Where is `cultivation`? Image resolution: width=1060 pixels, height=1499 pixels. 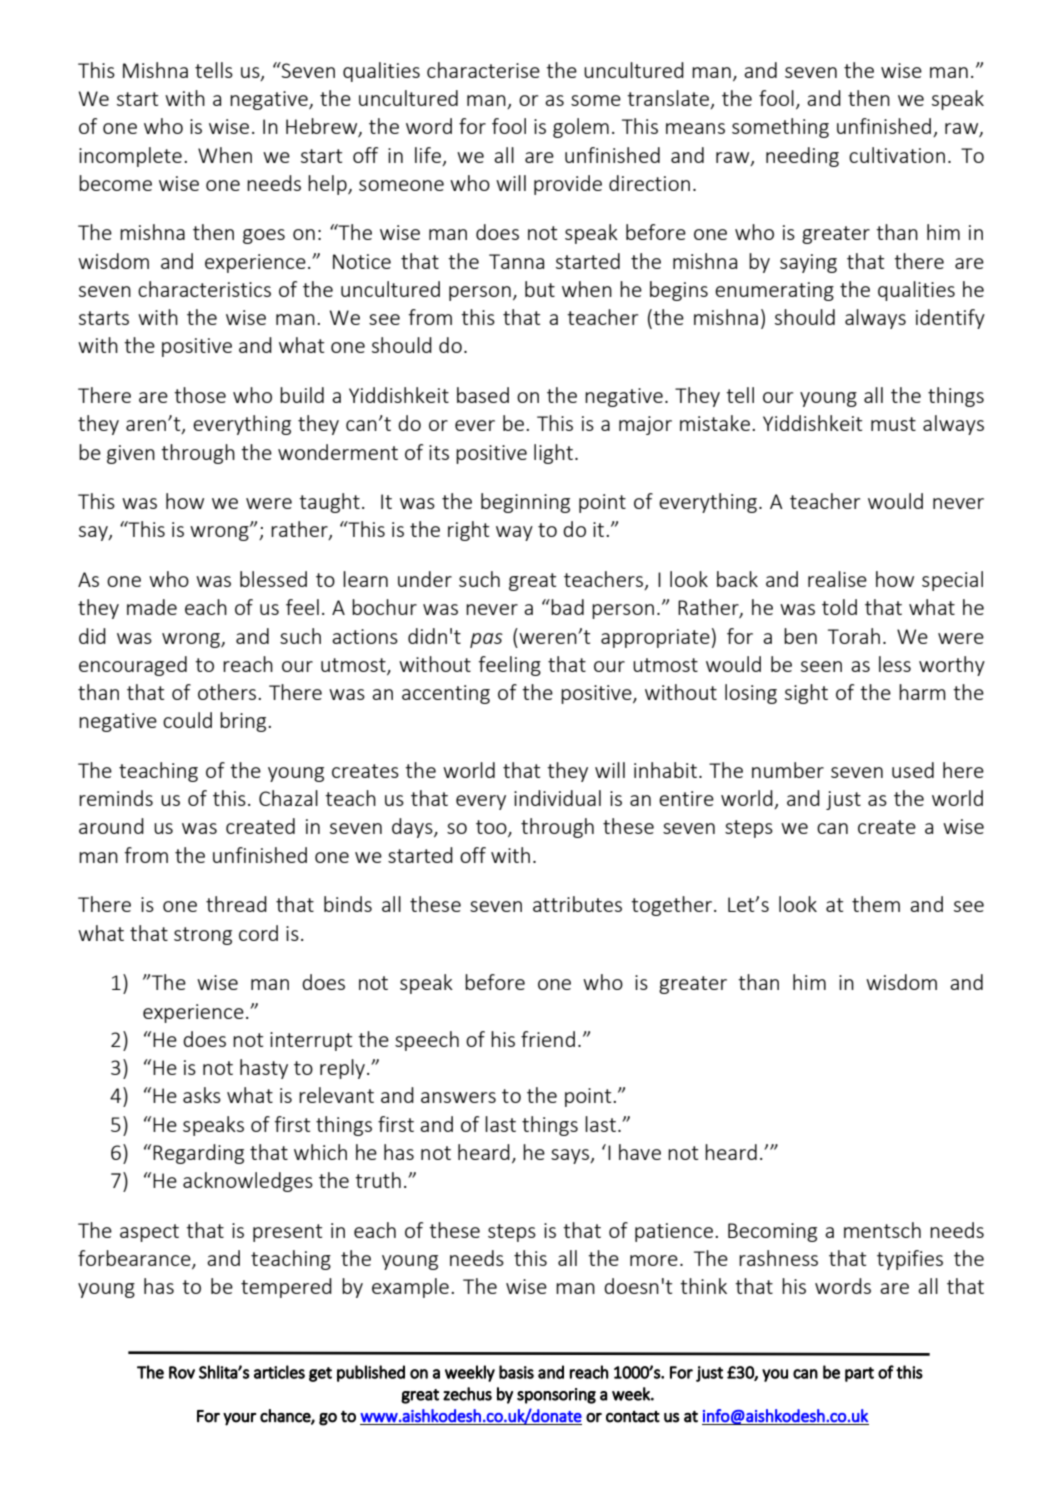
cultivation is located at coordinates (897, 155).
